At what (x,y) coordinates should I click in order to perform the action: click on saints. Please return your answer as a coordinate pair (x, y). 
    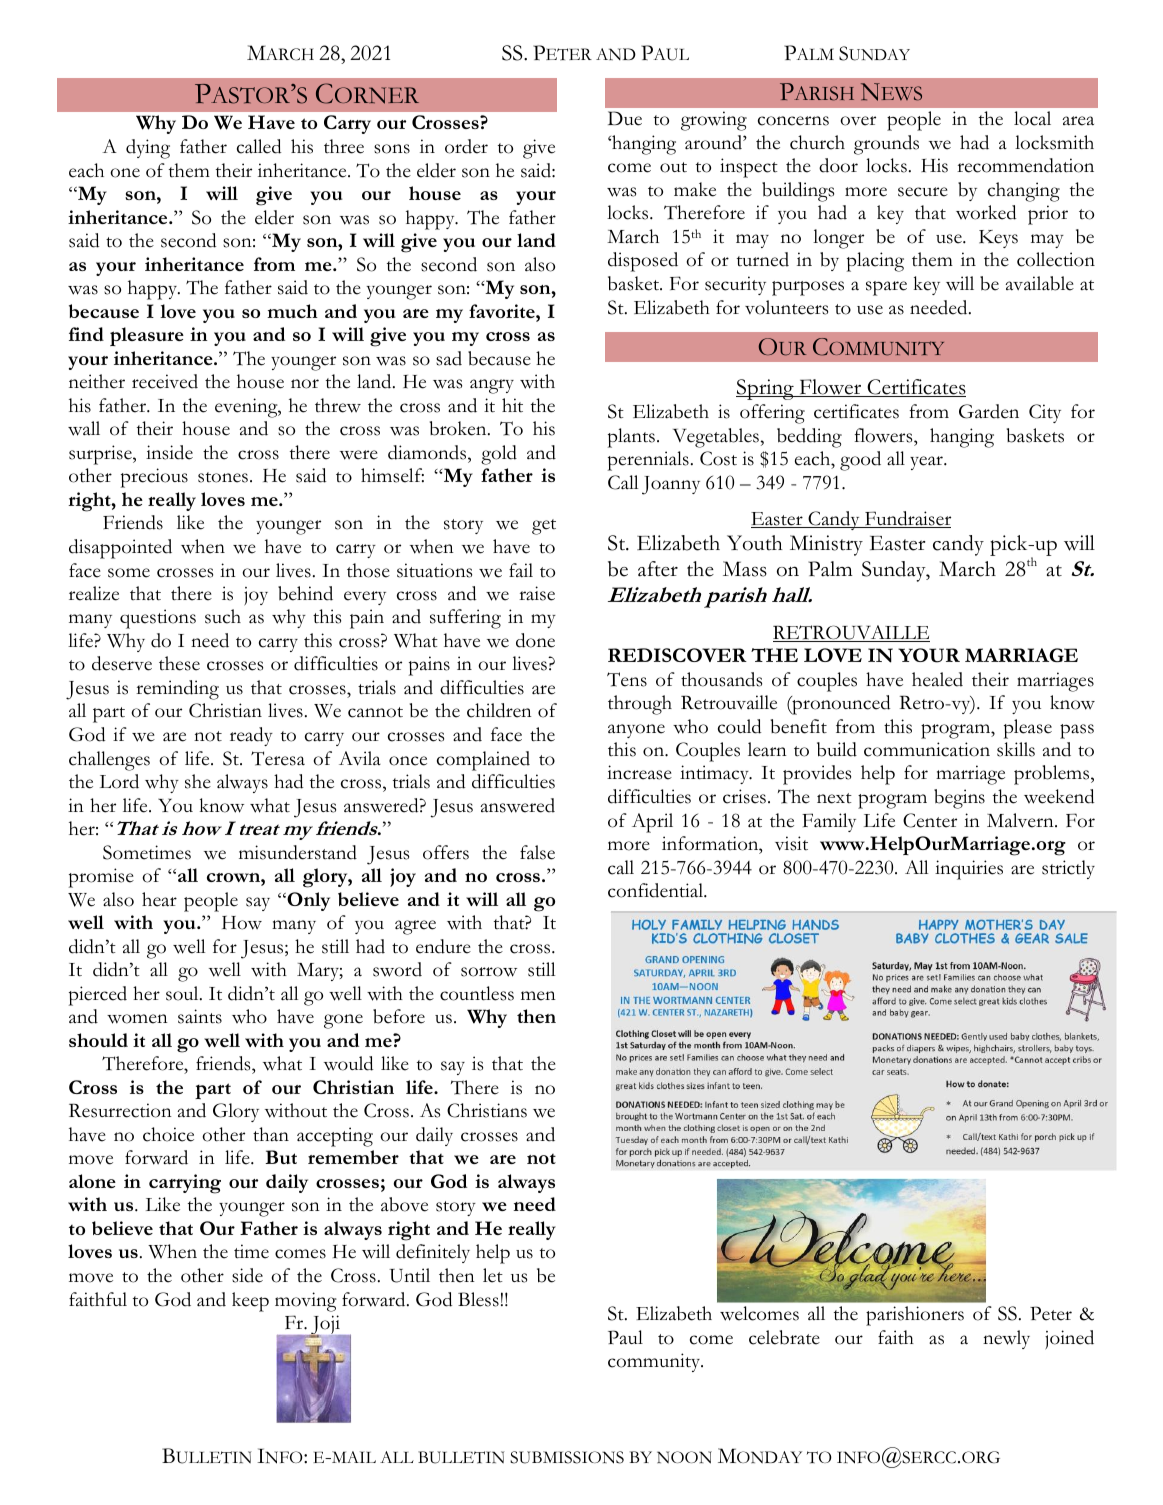
    Looking at the image, I should click on (200, 1016).
